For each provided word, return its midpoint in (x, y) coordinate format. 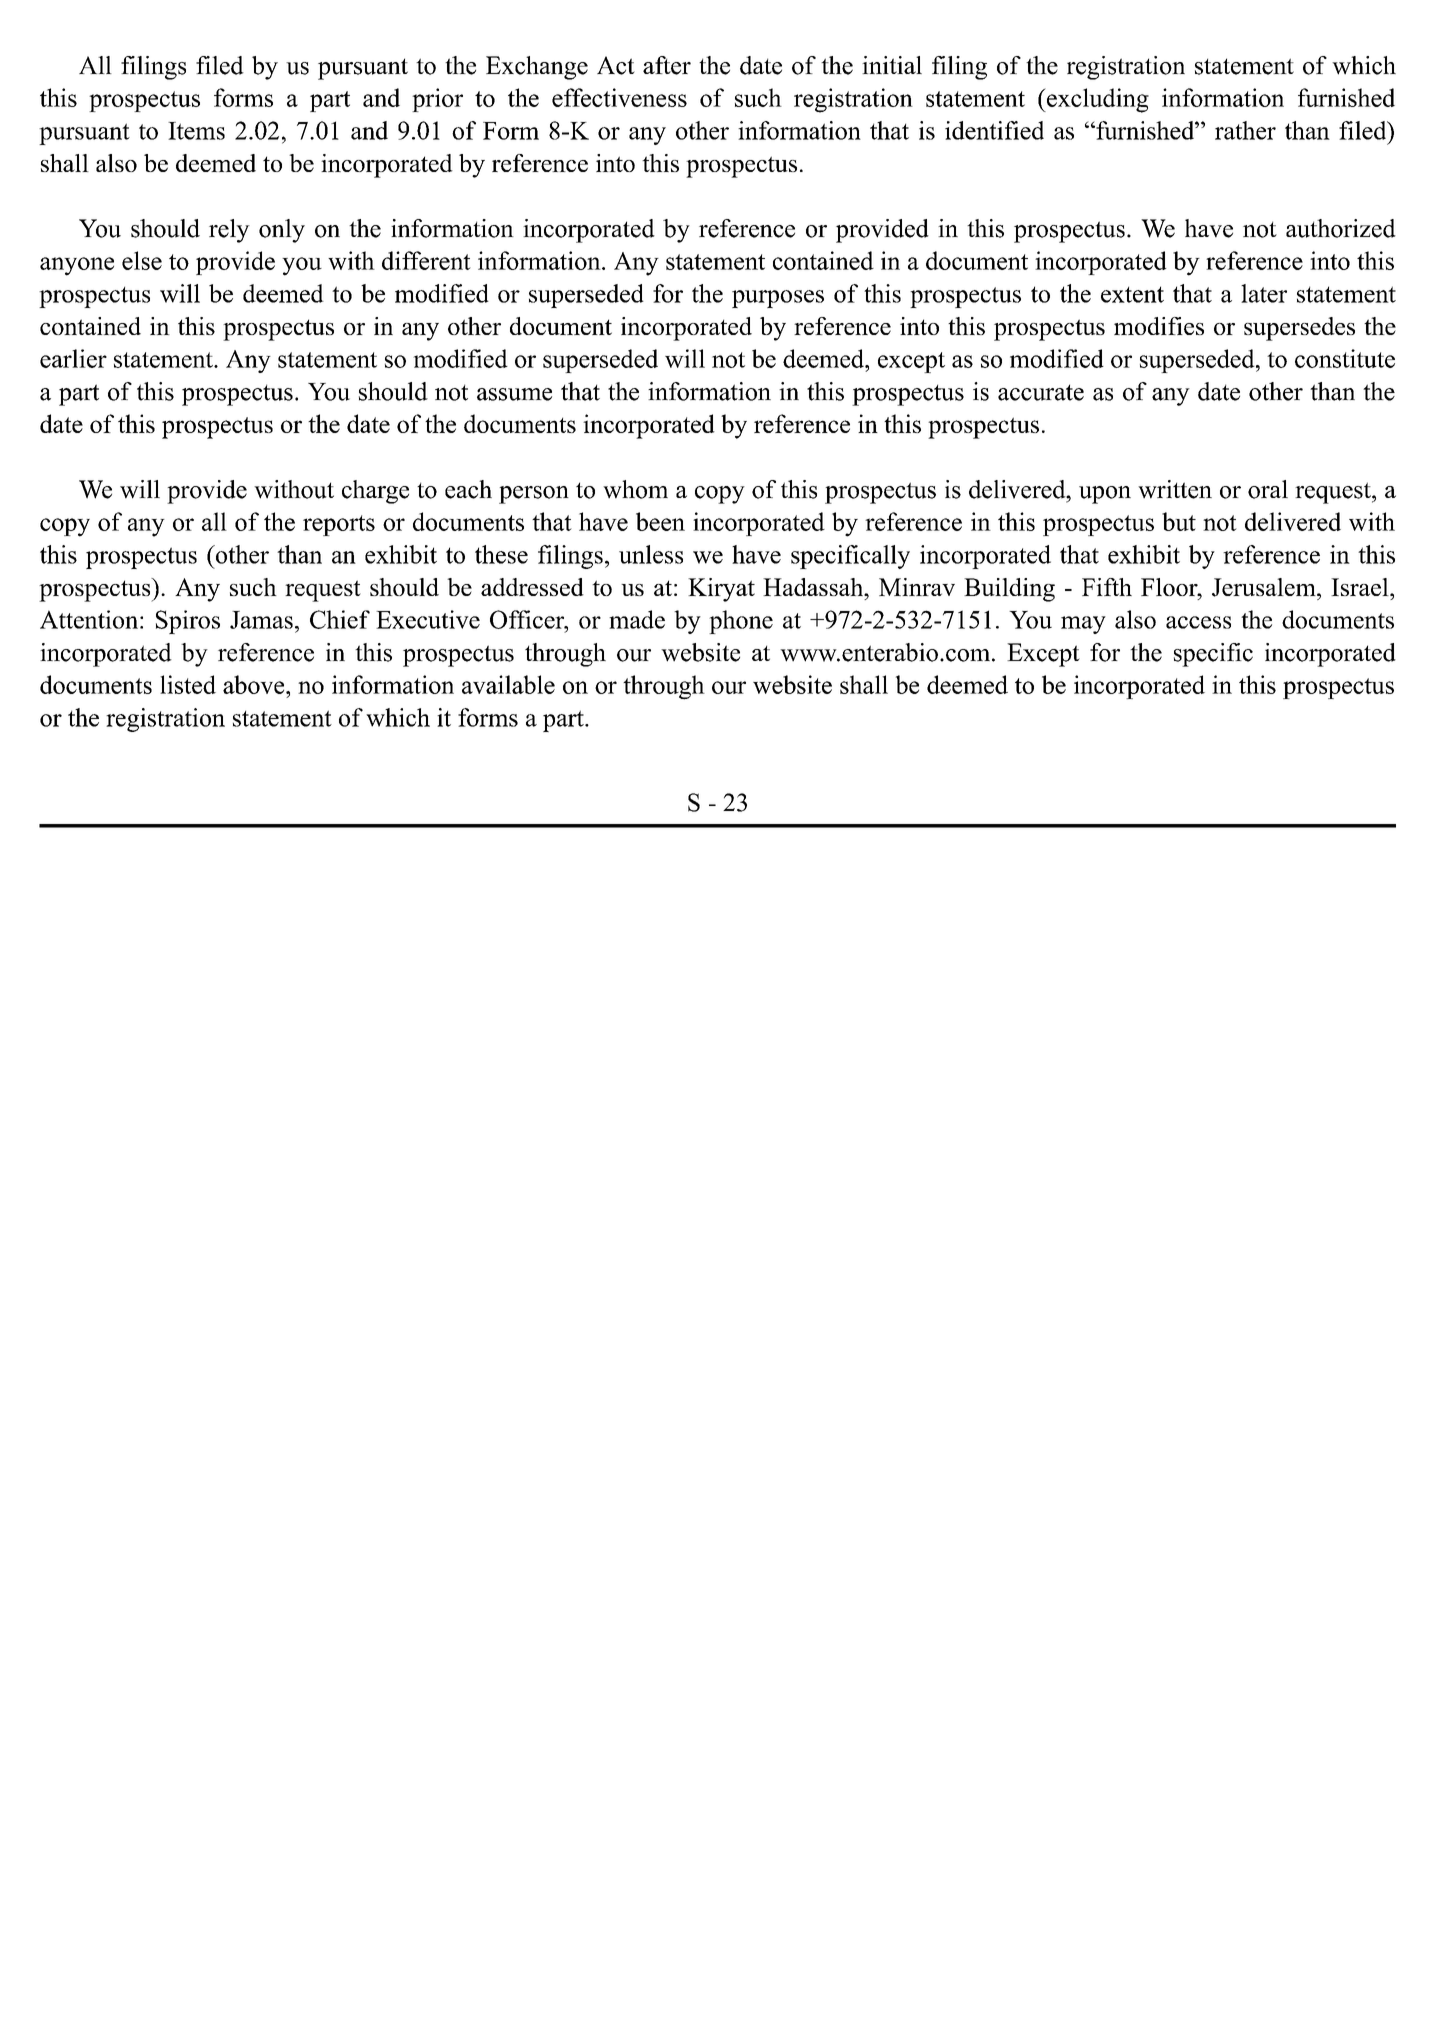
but (1179, 521)
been (660, 521)
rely (229, 231)
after (667, 65)
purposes (778, 299)
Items (196, 131)
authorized (1341, 228)
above (255, 684)
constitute (1345, 358)
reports (339, 525)
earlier (73, 358)
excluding (1096, 100)
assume (514, 394)
